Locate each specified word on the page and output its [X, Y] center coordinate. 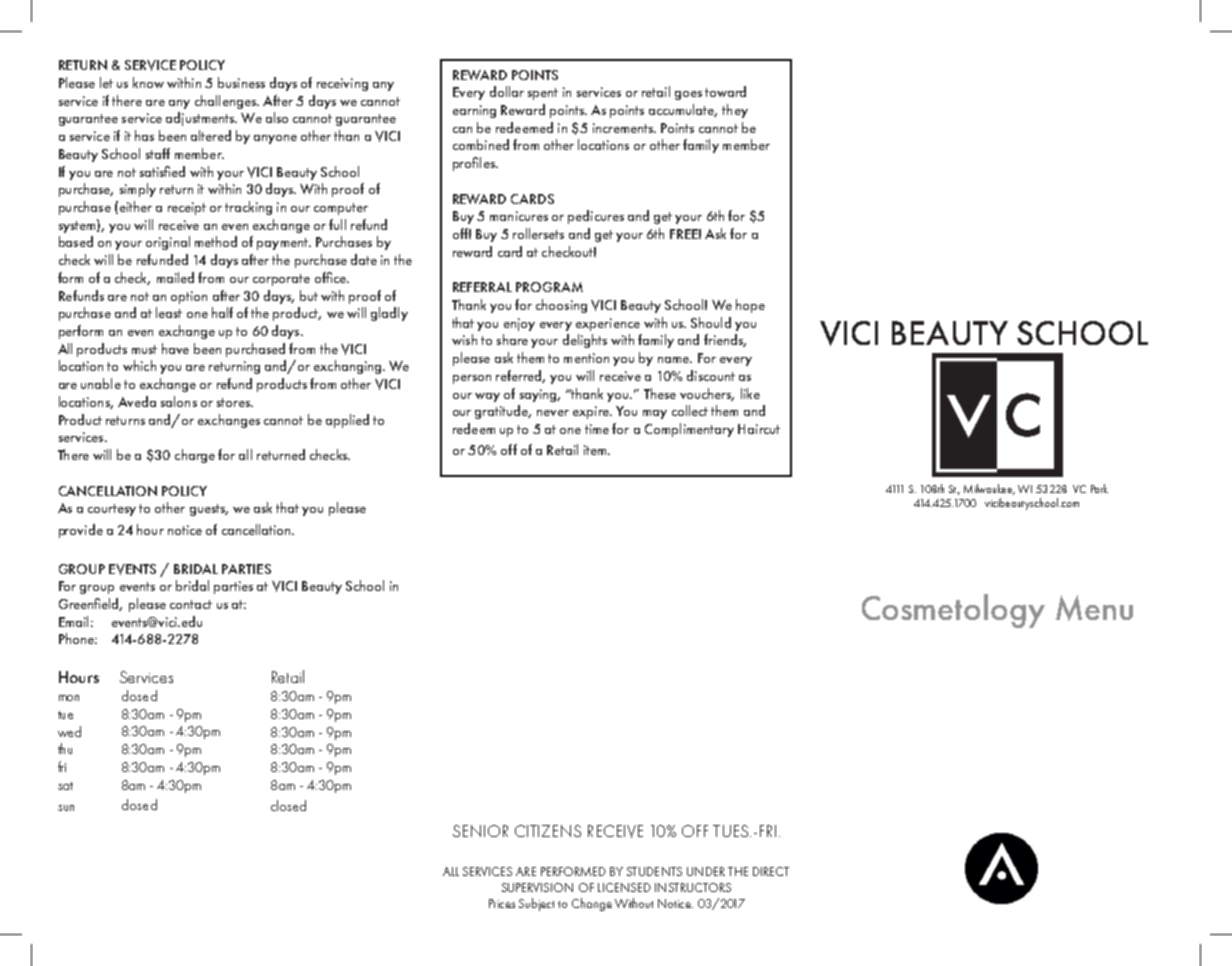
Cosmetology [953, 611]
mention [586, 358]
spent [543, 94]
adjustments [201, 119]
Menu [1094, 608]
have [175, 348]
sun [66, 808]
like [750, 393]
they [735, 111]
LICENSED [624, 887]
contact [191, 604]
